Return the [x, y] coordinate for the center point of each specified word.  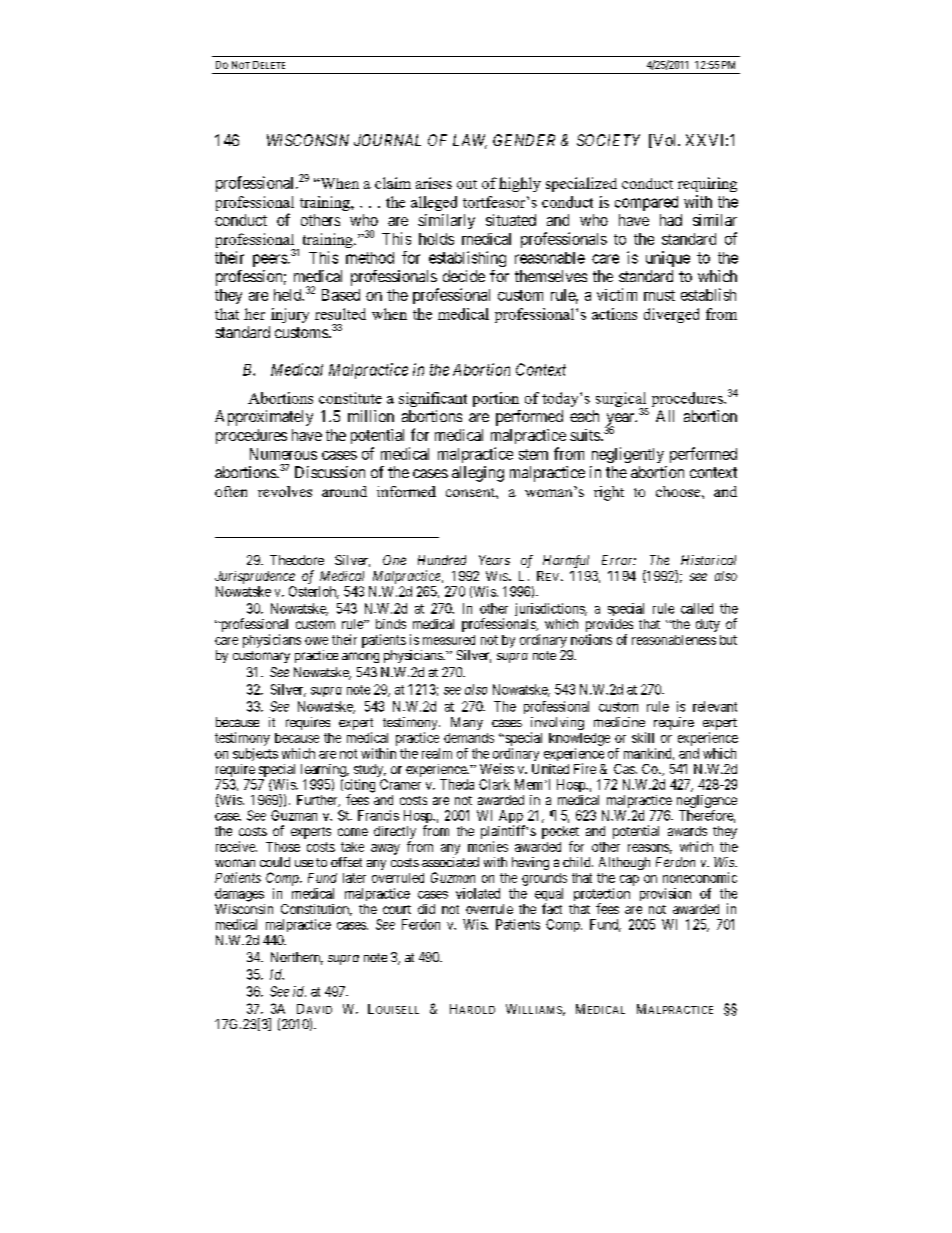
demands [469, 738]
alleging [478, 474]
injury [290, 315]
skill [643, 737]
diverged [671, 315]
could [275, 862]
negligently [628, 455]
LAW [470, 141]
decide [464, 276]
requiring [707, 184]
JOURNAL [387, 140]
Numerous [283, 454]
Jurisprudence [255, 577]
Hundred [442, 560]
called [697, 608]
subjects [255, 754]
